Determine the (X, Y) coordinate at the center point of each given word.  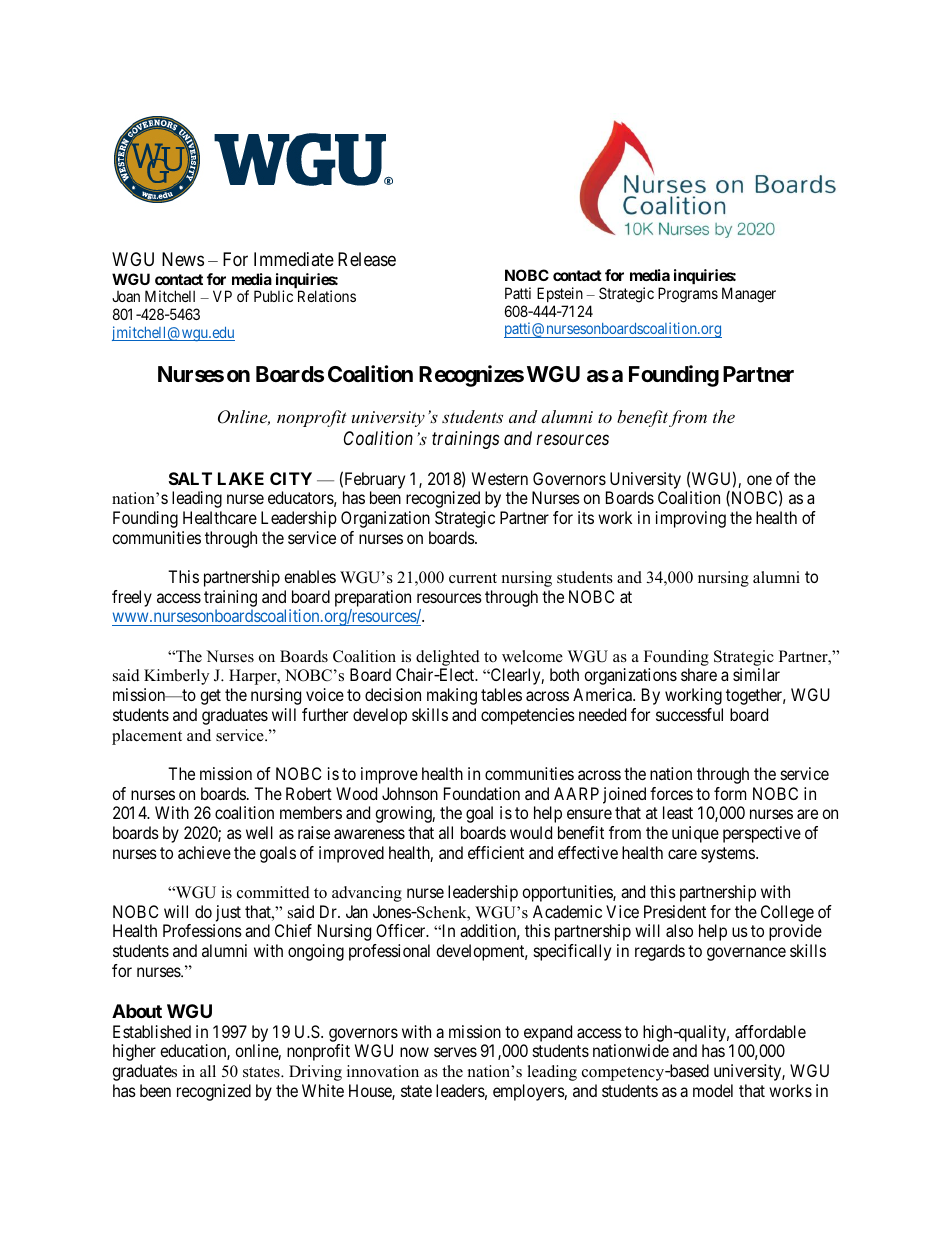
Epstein (560, 294)
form (730, 793)
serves (455, 1052)
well (259, 832)
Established (152, 1031)
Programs (688, 295)
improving (691, 519)
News (183, 259)
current (473, 578)
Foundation (482, 793)
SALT (190, 478)
